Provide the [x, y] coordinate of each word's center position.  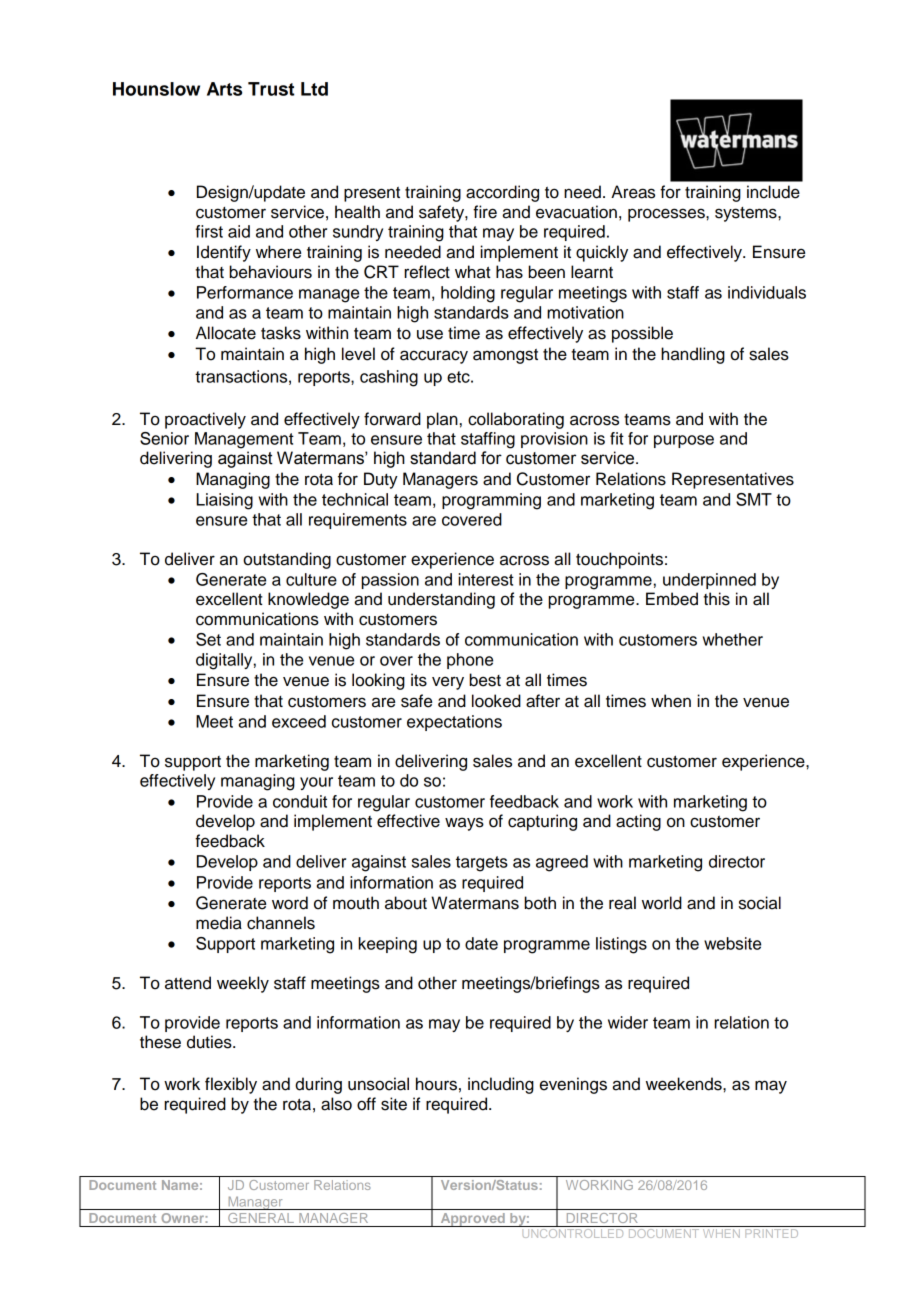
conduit [300, 801]
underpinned [709, 581]
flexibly [231, 1085]
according [502, 193]
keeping [387, 945]
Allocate [226, 333]
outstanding [287, 560]
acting [638, 822]
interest [486, 579]
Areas [633, 192]
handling [693, 355]
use [430, 334]
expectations [454, 723]
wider [628, 1022]
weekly [243, 984]
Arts [224, 89]
